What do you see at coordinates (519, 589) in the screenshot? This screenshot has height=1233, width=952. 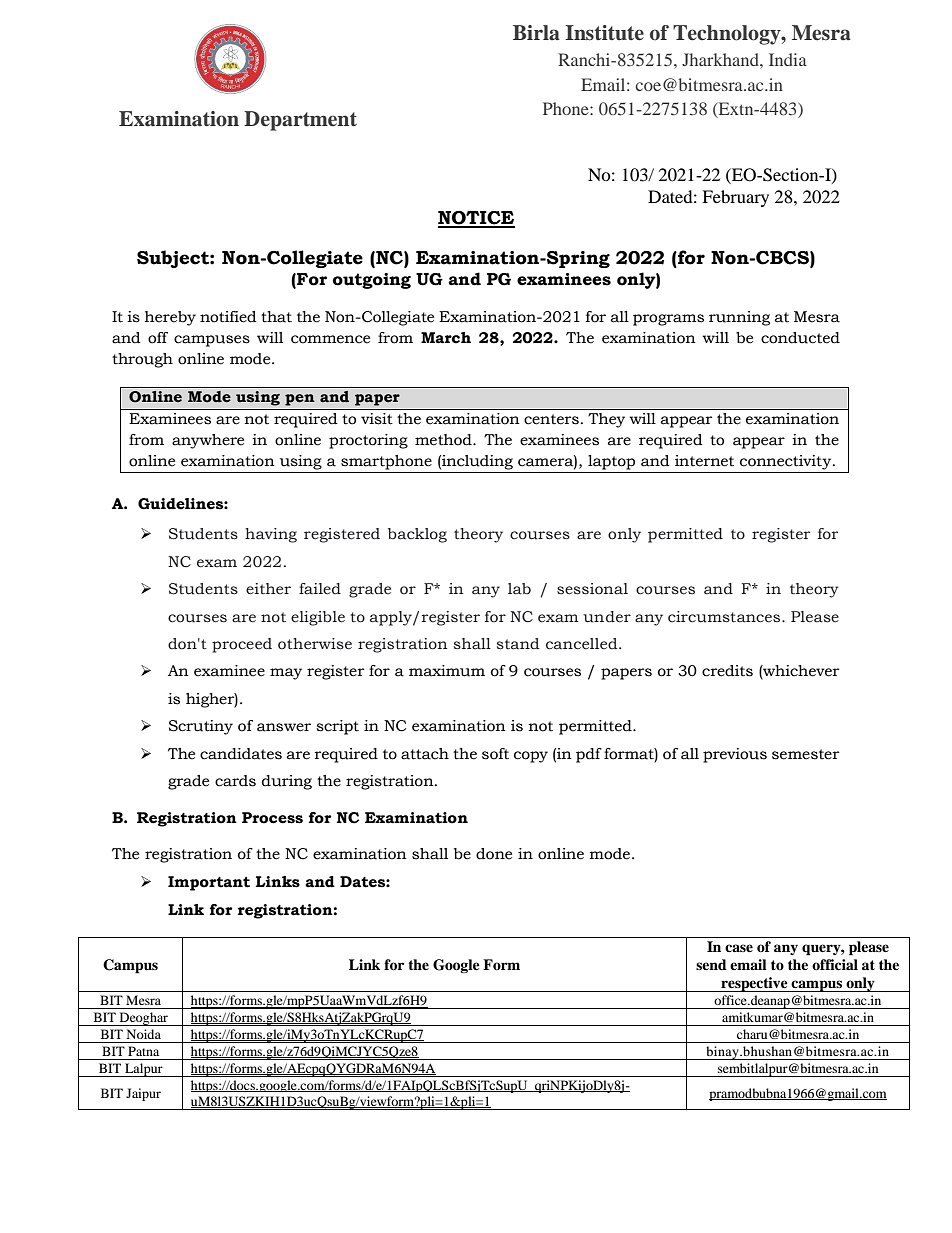 I see `lab` at bounding box center [519, 589].
